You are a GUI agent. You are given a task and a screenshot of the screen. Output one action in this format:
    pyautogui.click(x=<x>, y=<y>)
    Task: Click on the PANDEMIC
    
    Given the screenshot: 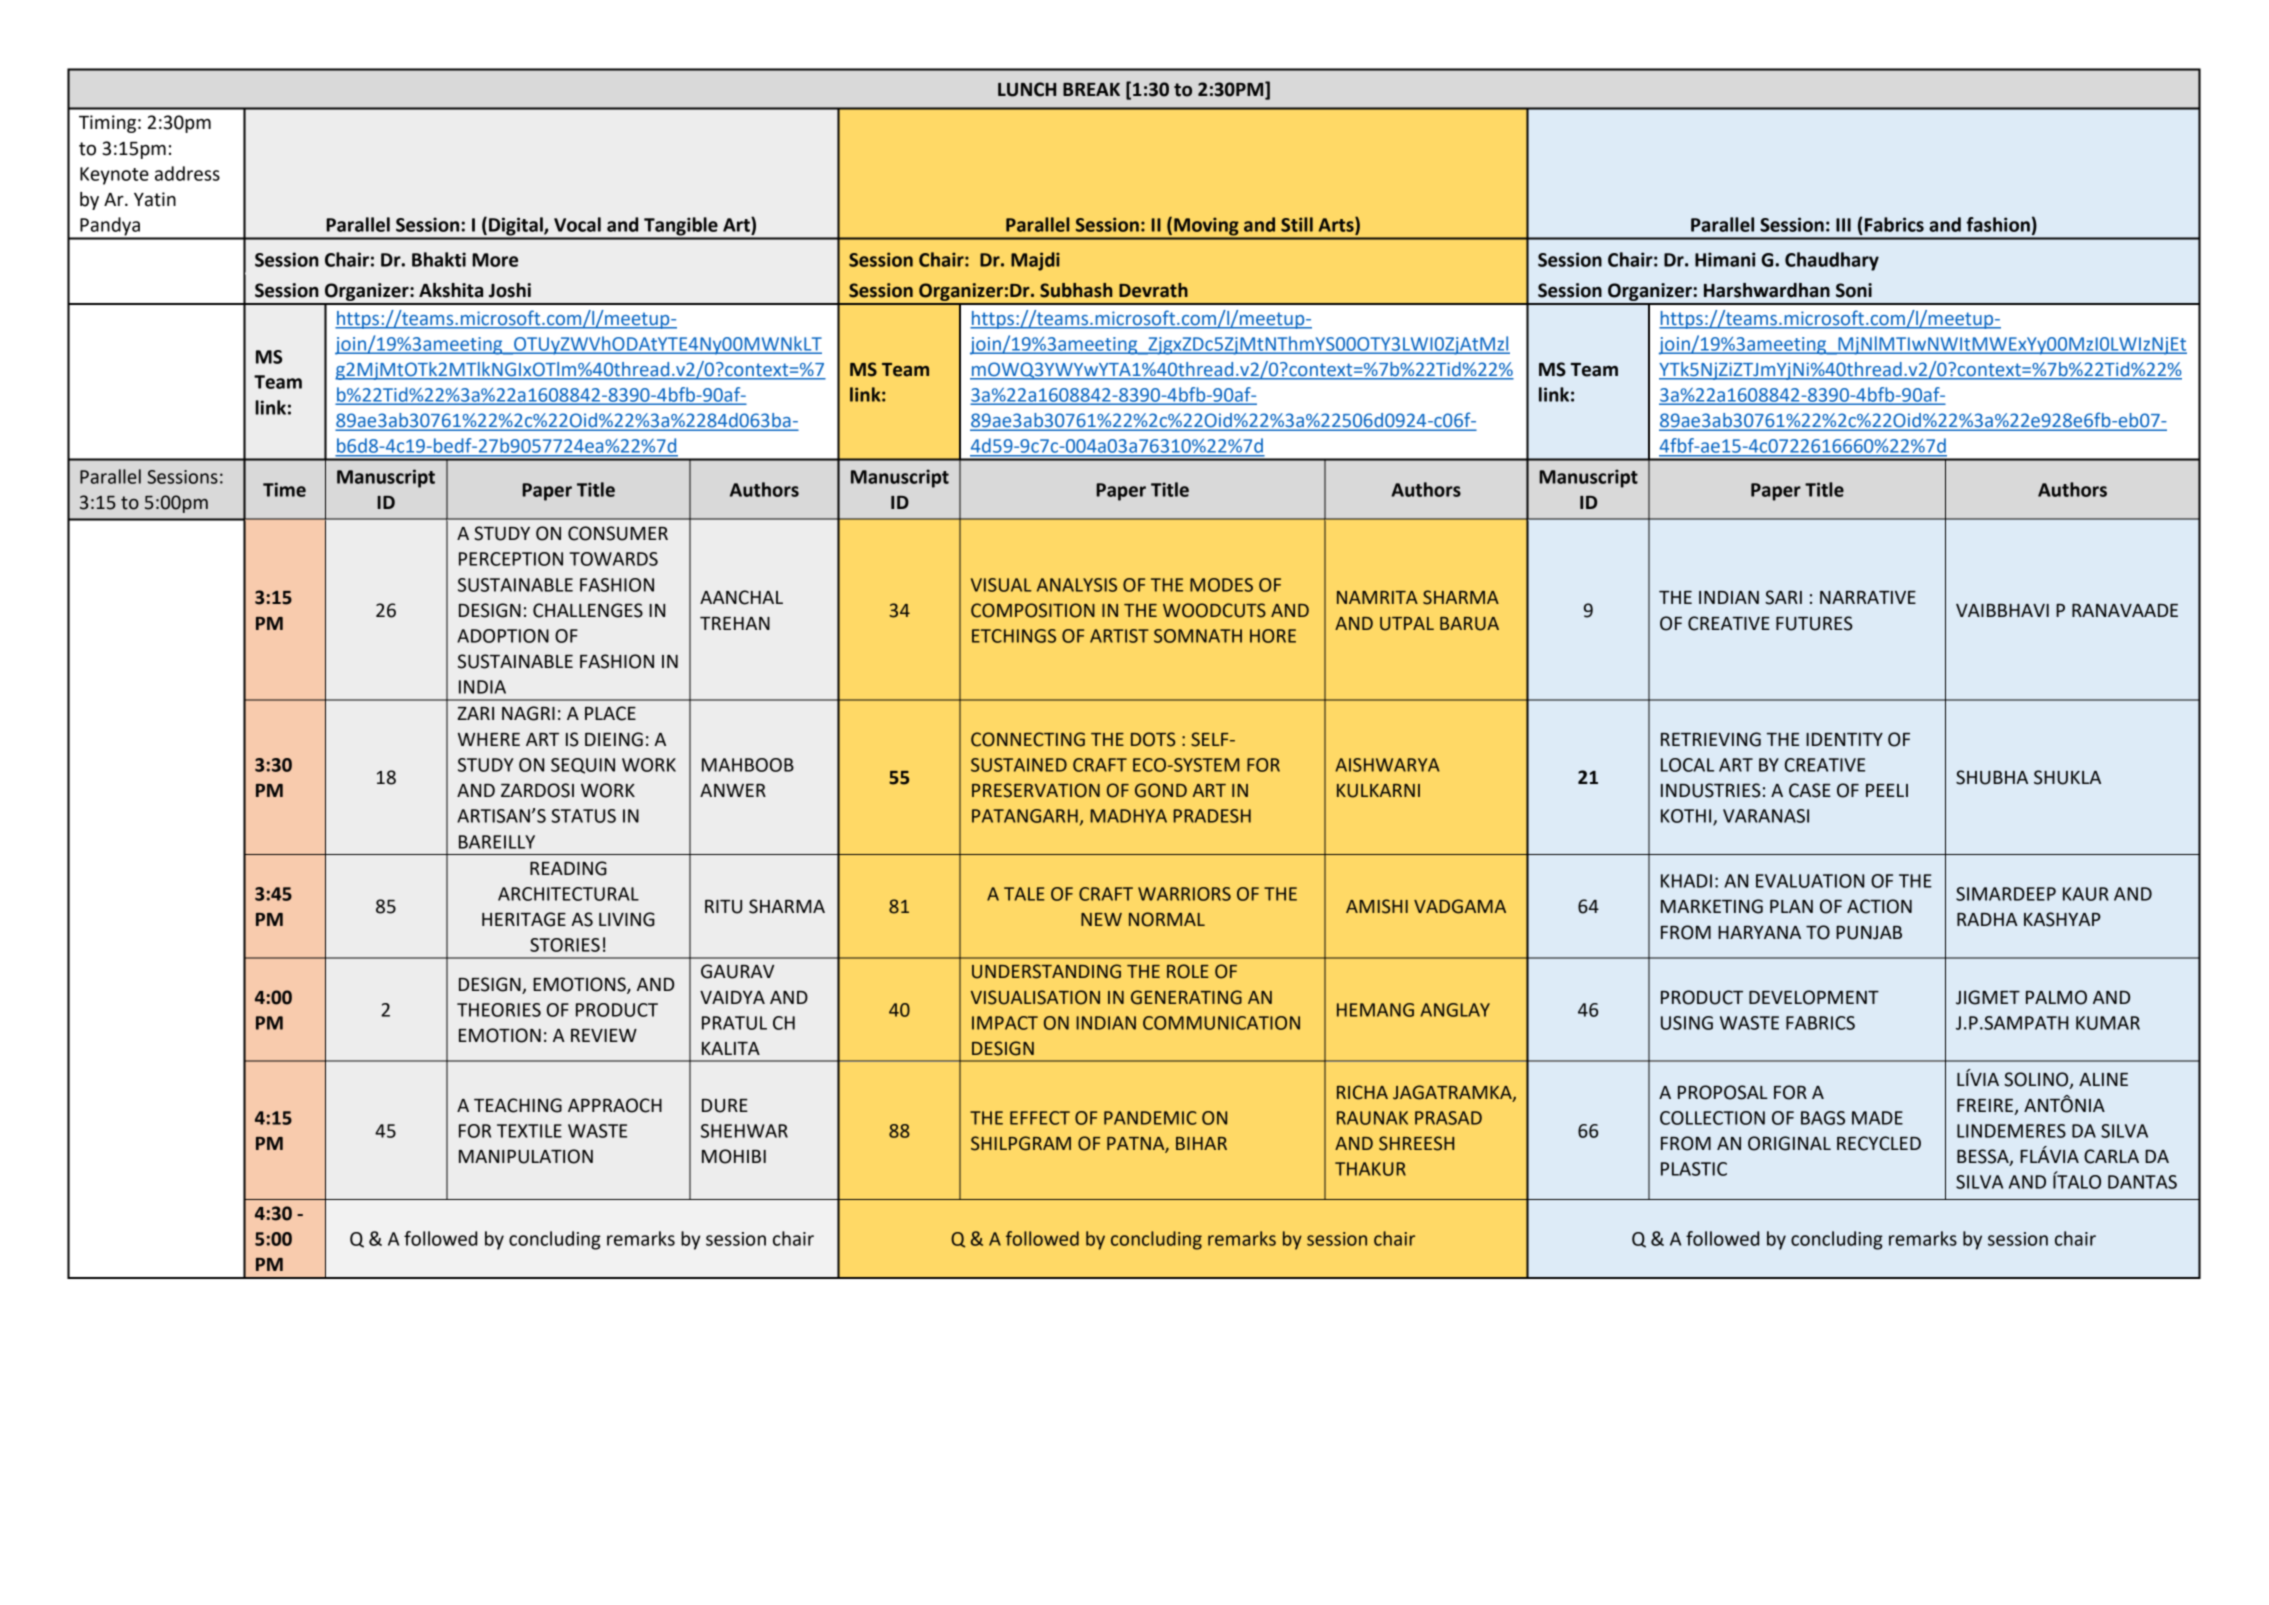 What is the action you would take?
    pyautogui.click(x=1150, y=1118)
